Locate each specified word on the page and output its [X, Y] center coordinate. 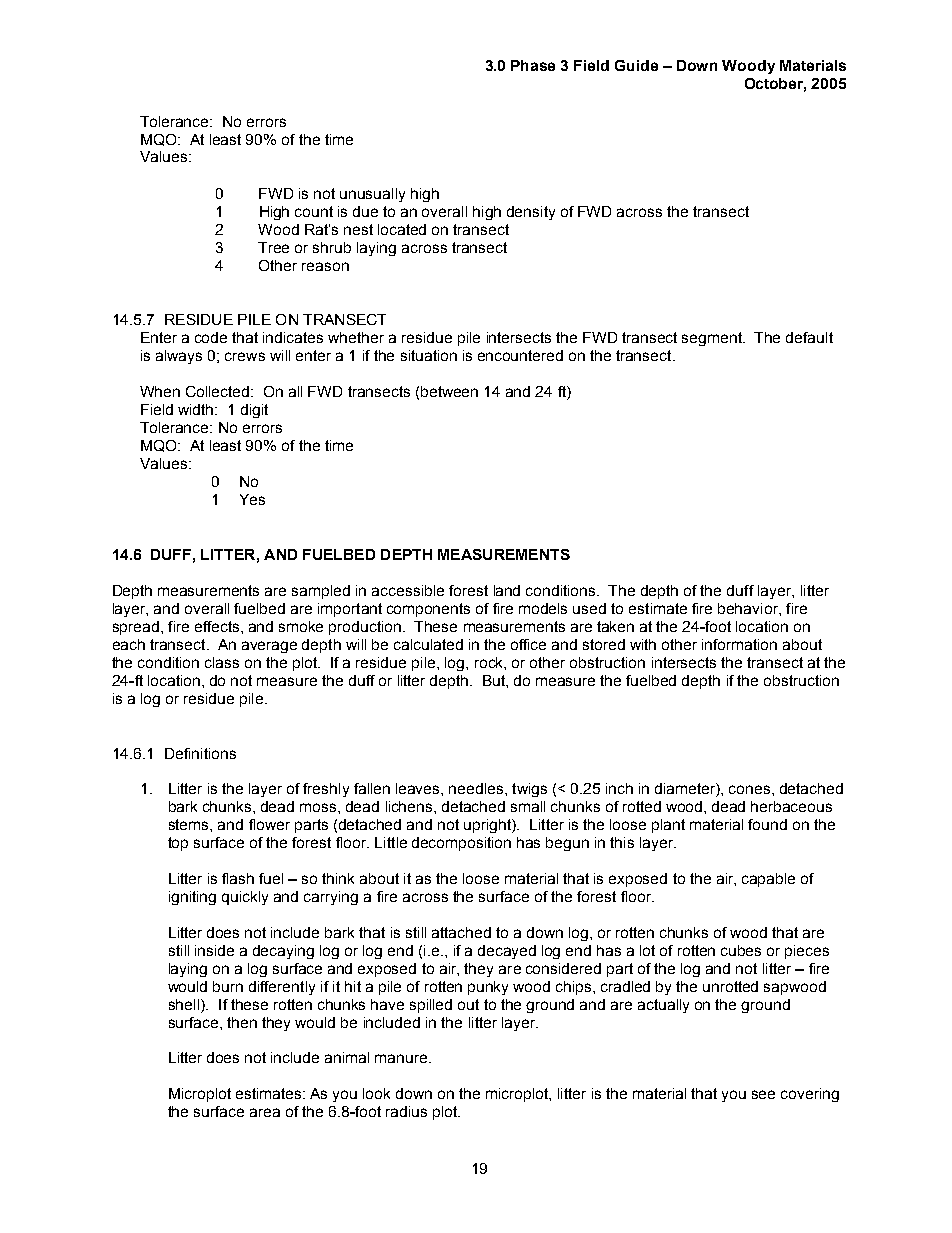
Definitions [200, 753]
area [265, 1112]
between [449, 391]
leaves [419, 788]
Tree [273, 247]
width [197, 409]
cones [751, 789]
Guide [636, 65]
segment [713, 339]
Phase [533, 65]
